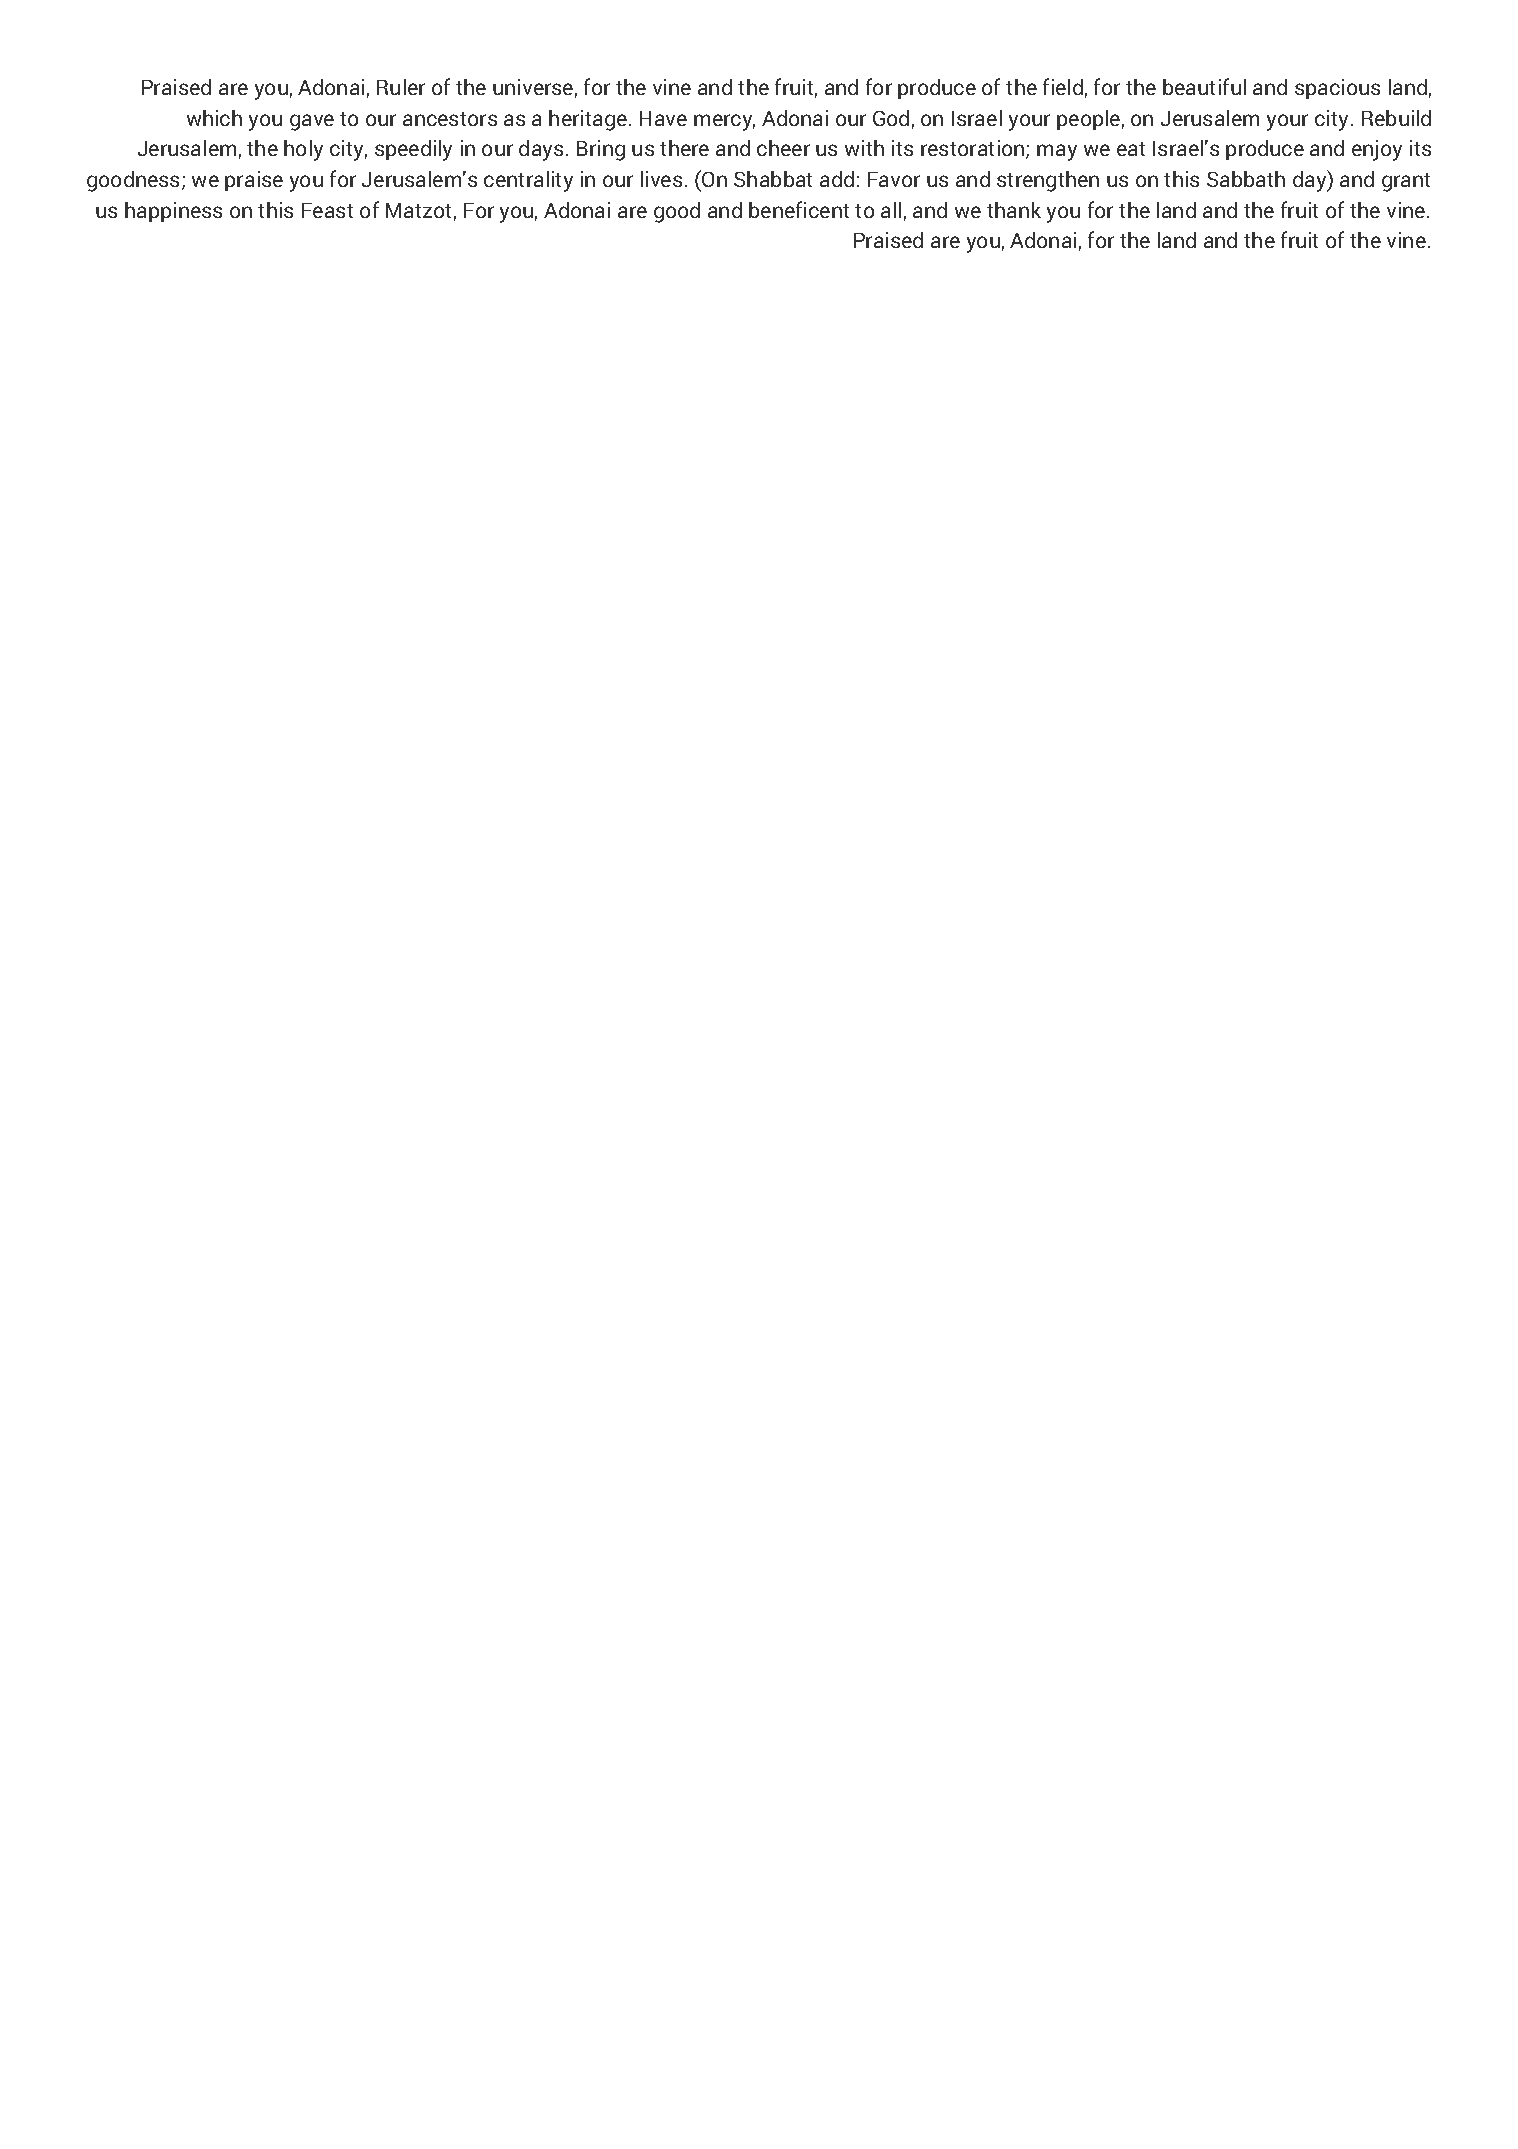 This image has height=2149, width=1518. Describe the element at coordinates (783, 148) in the image. I see `cheer` at that location.
